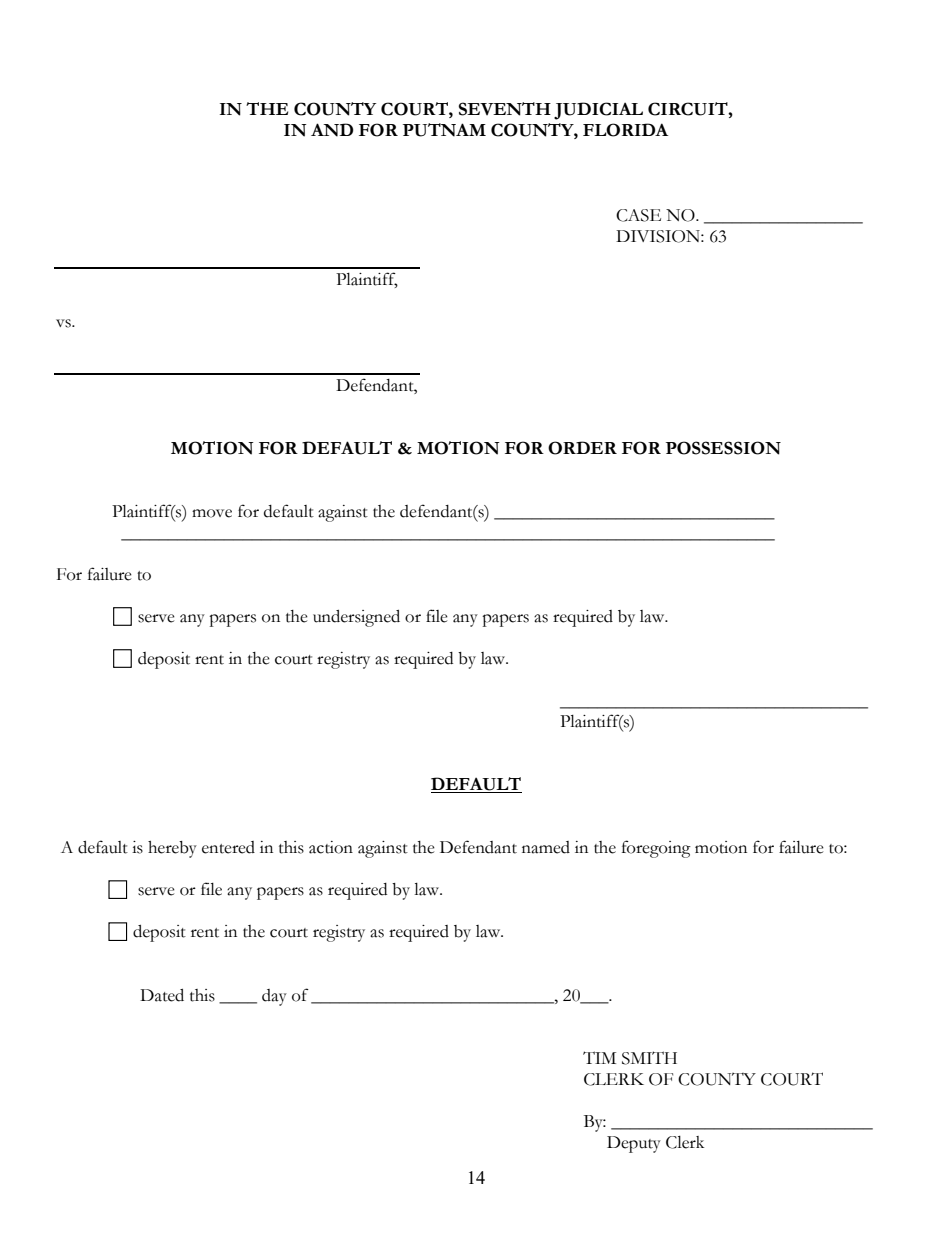  Describe the element at coordinates (444, 130) in the image. I see `PUTNAM` at that location.
